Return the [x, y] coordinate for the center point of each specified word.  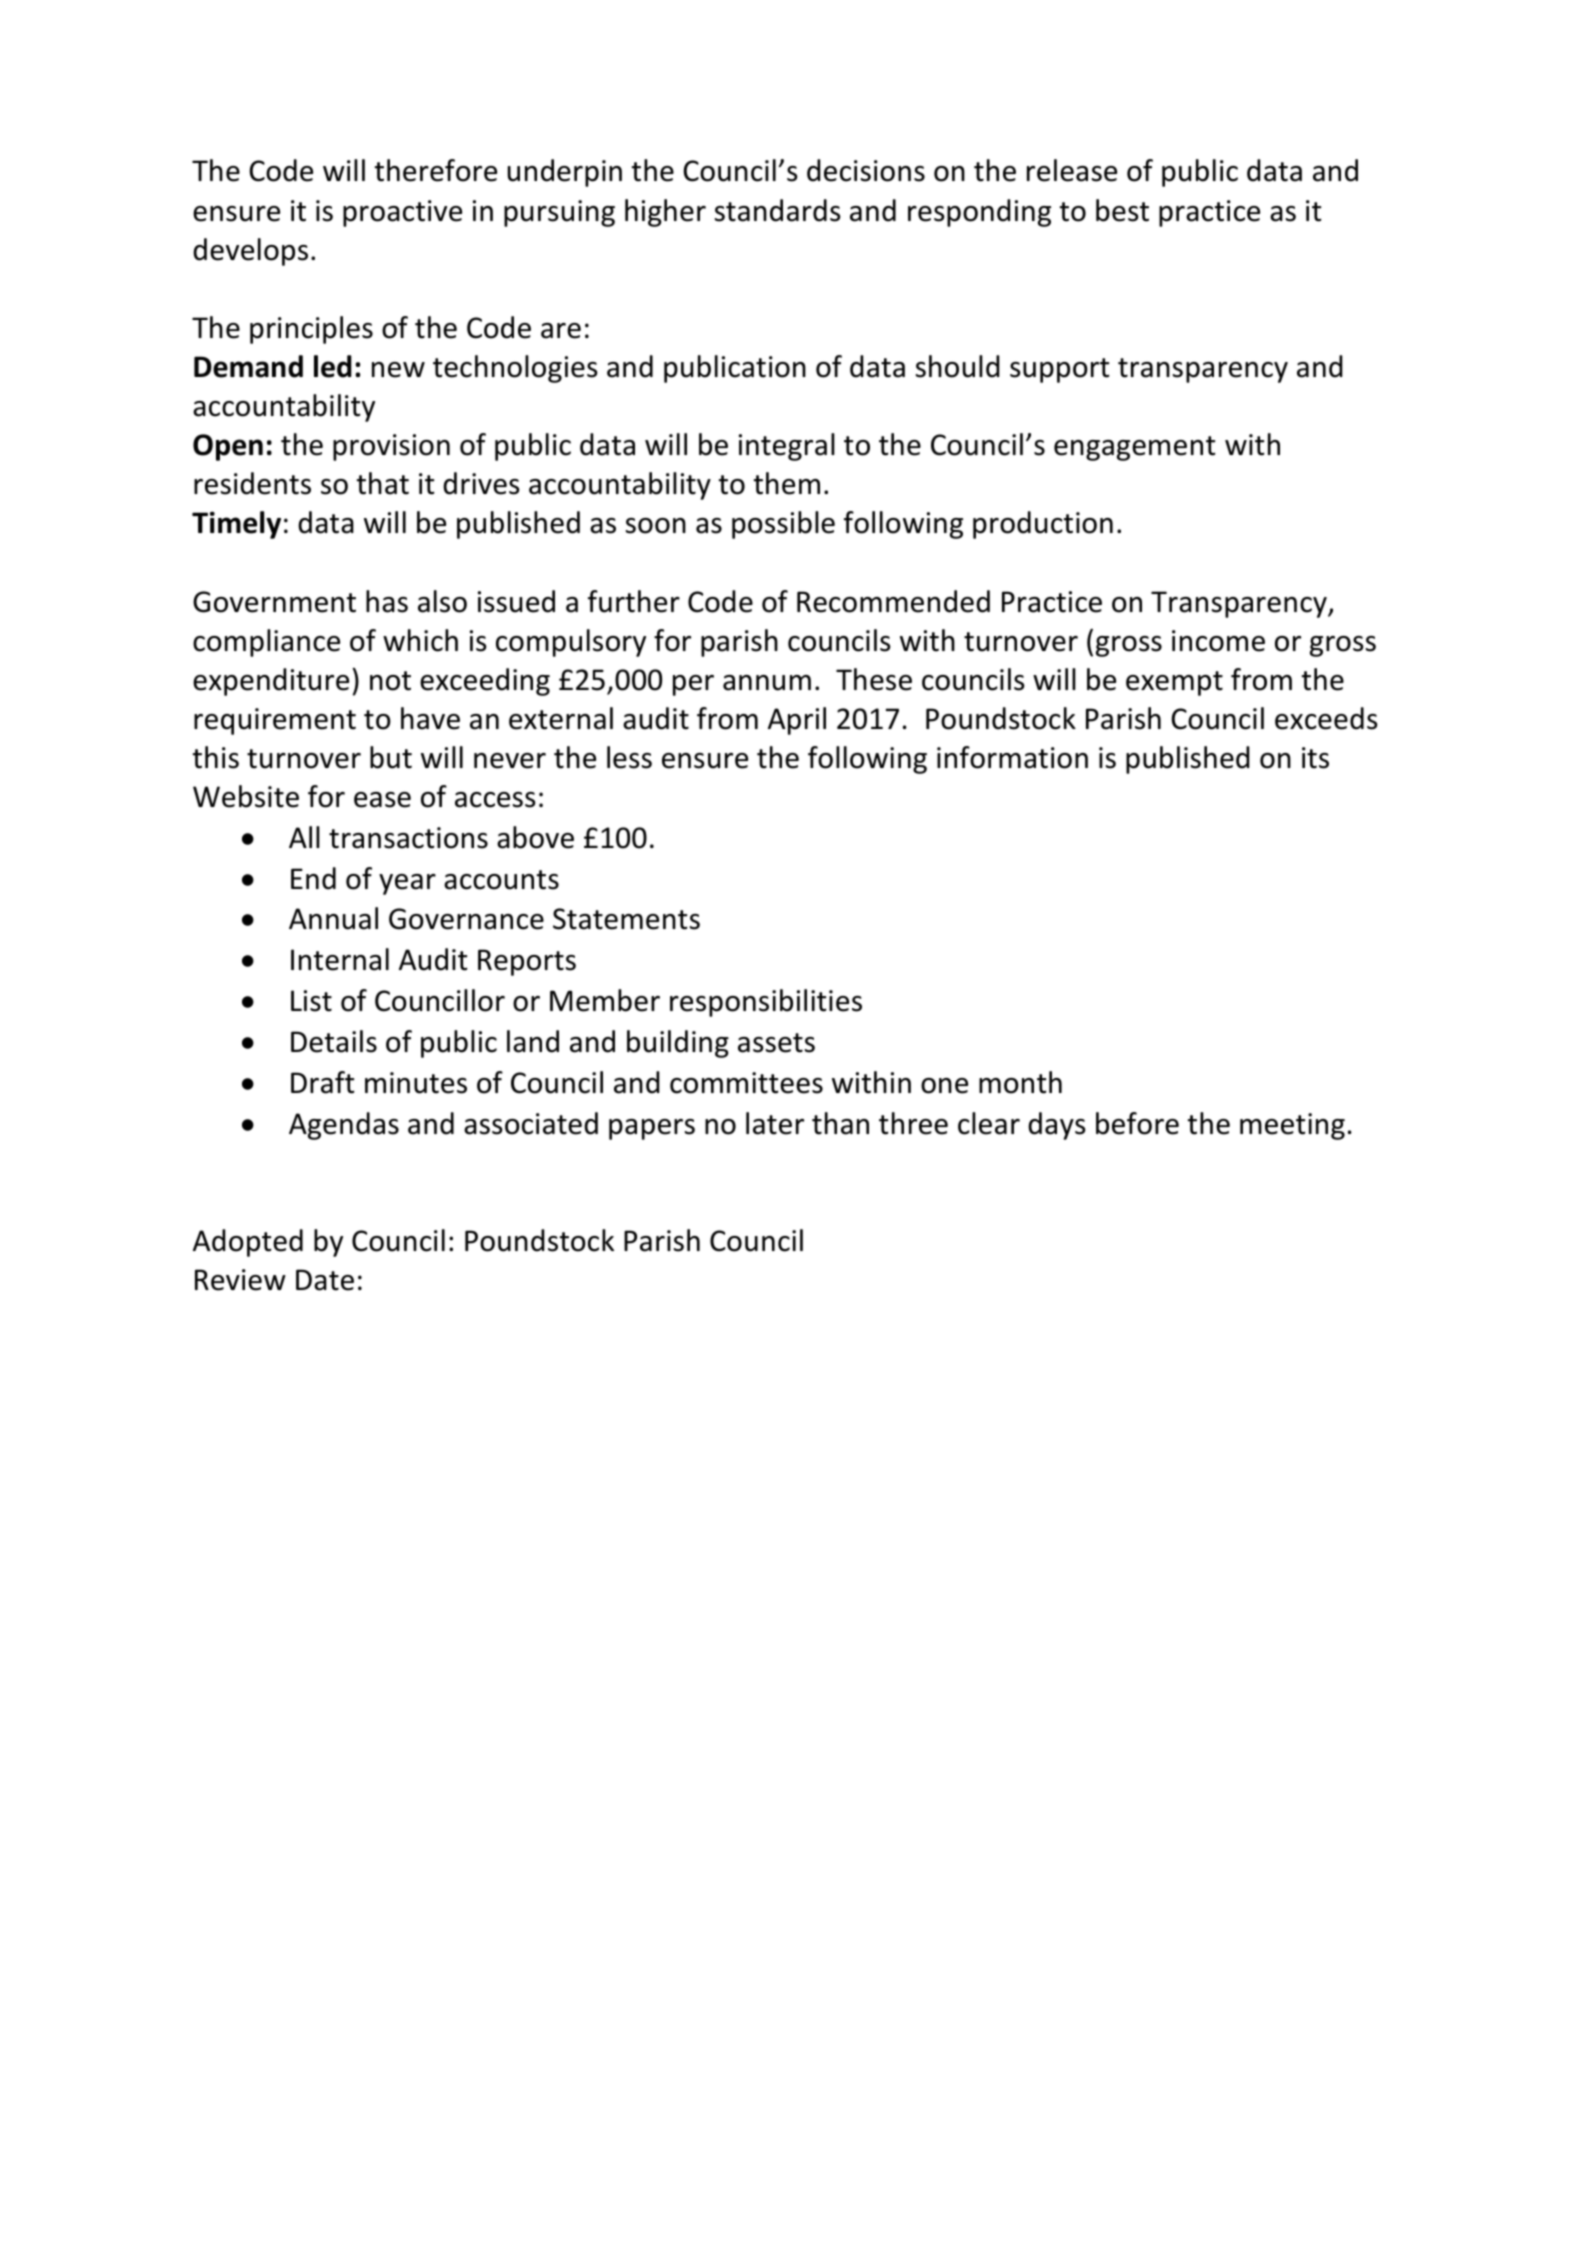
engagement [1135, 448]
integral [787, 447]
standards [778, 210]
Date [325, 1280]
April [797, 721]
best [1122, 210]
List [311, 1001]
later [775, 1123]
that [382, 483]
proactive [402, 213]
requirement [275, 721]
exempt [1174, 683]
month [1020, 1082]
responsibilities [766, 1003]
